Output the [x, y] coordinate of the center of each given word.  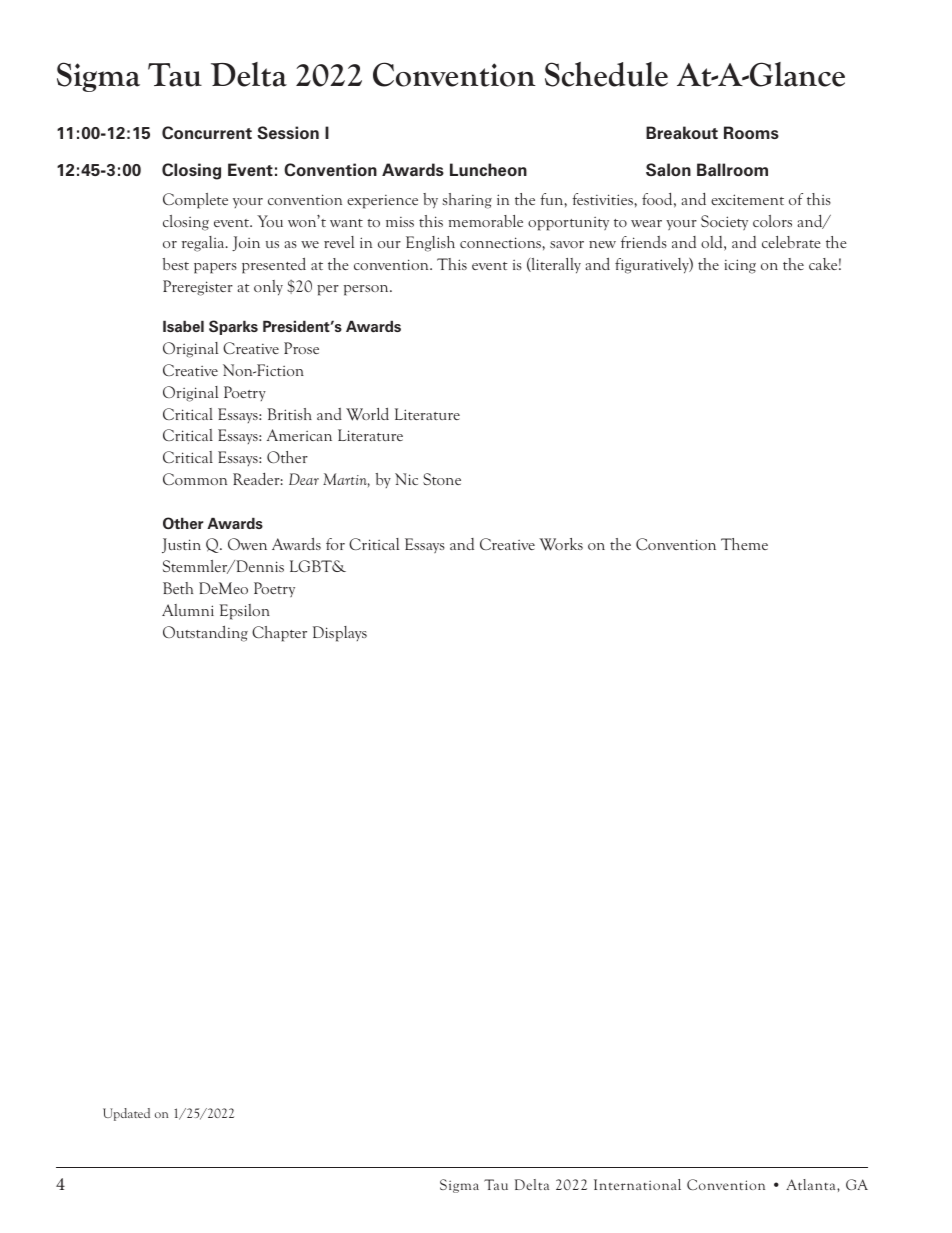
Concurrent [207, 132]
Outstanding [205, 633]
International [637, 1184]
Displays [340, 634]
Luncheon [488, 169]
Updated [126, 1114]
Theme [744, 544]
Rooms [751, 132]
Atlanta [812, 1184]
